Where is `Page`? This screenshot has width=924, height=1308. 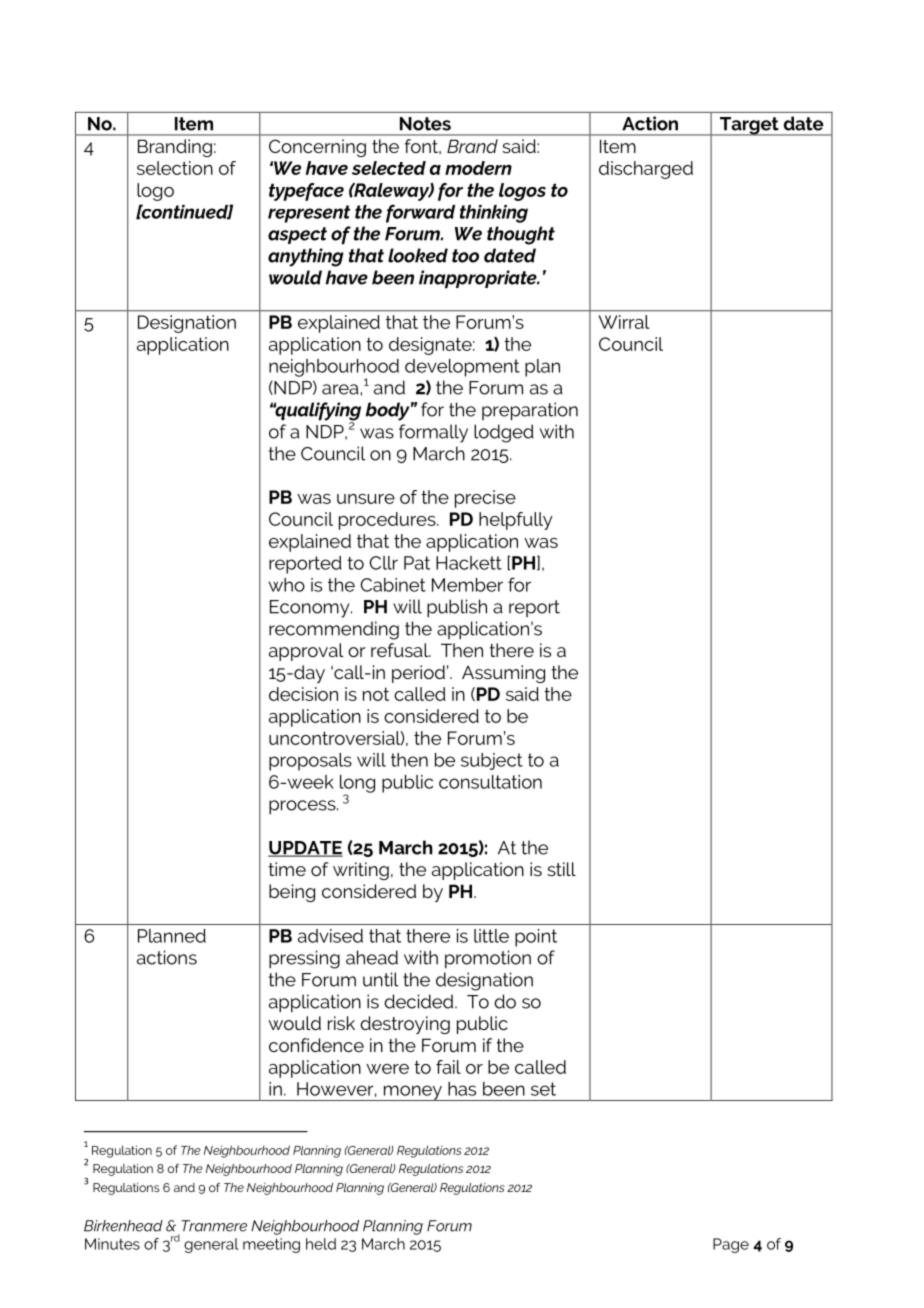
Page is located at coordinates (731, 1245).
